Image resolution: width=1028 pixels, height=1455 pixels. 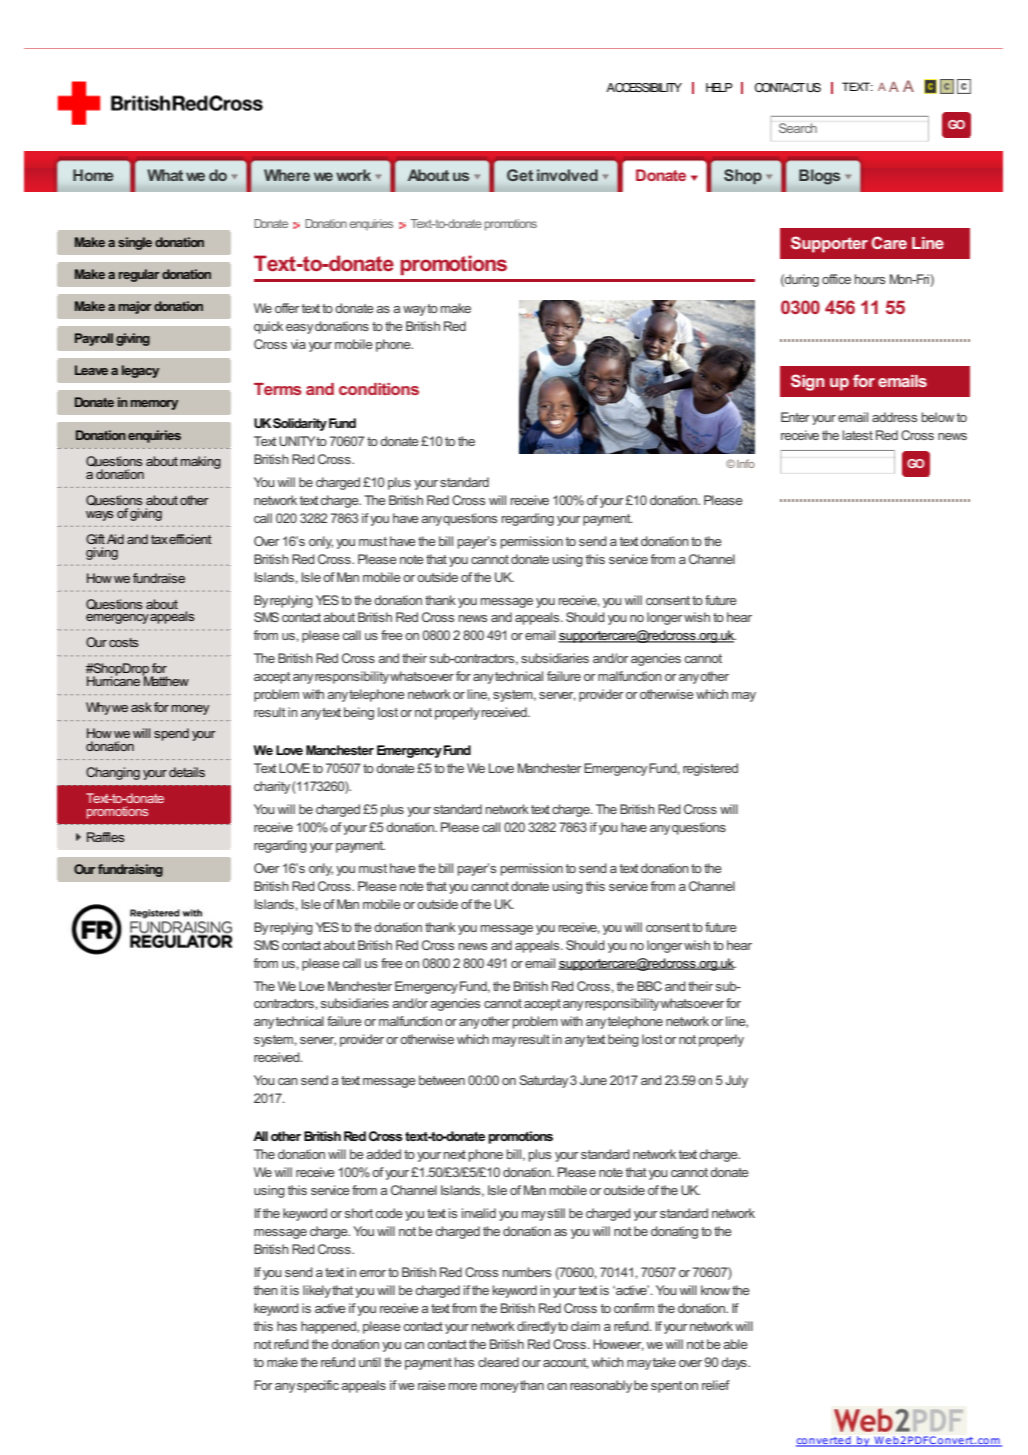 I want to click on legacy, so click(x=140, y=371).
